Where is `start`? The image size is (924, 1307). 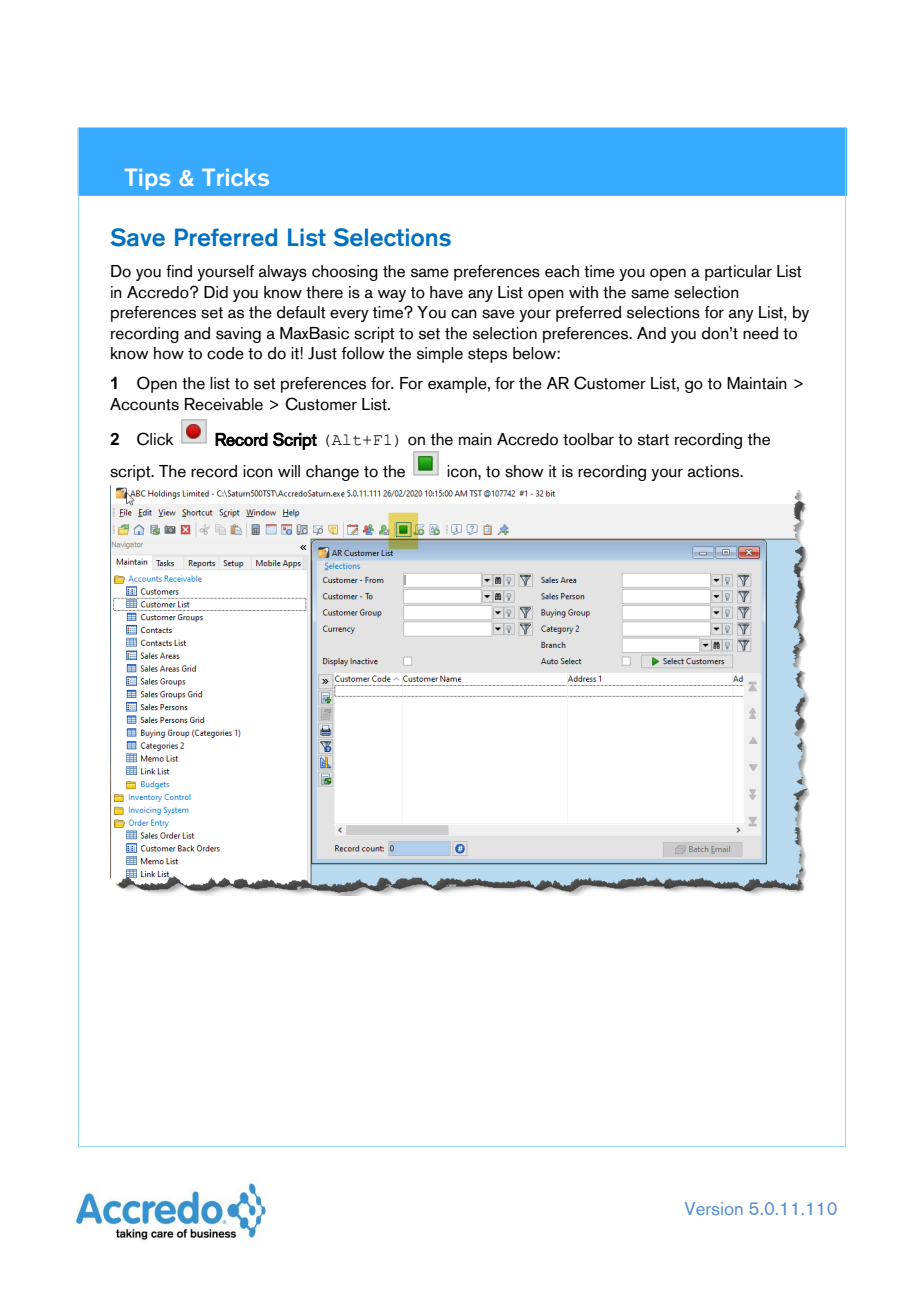
start is located at coordinates (653, 440).
